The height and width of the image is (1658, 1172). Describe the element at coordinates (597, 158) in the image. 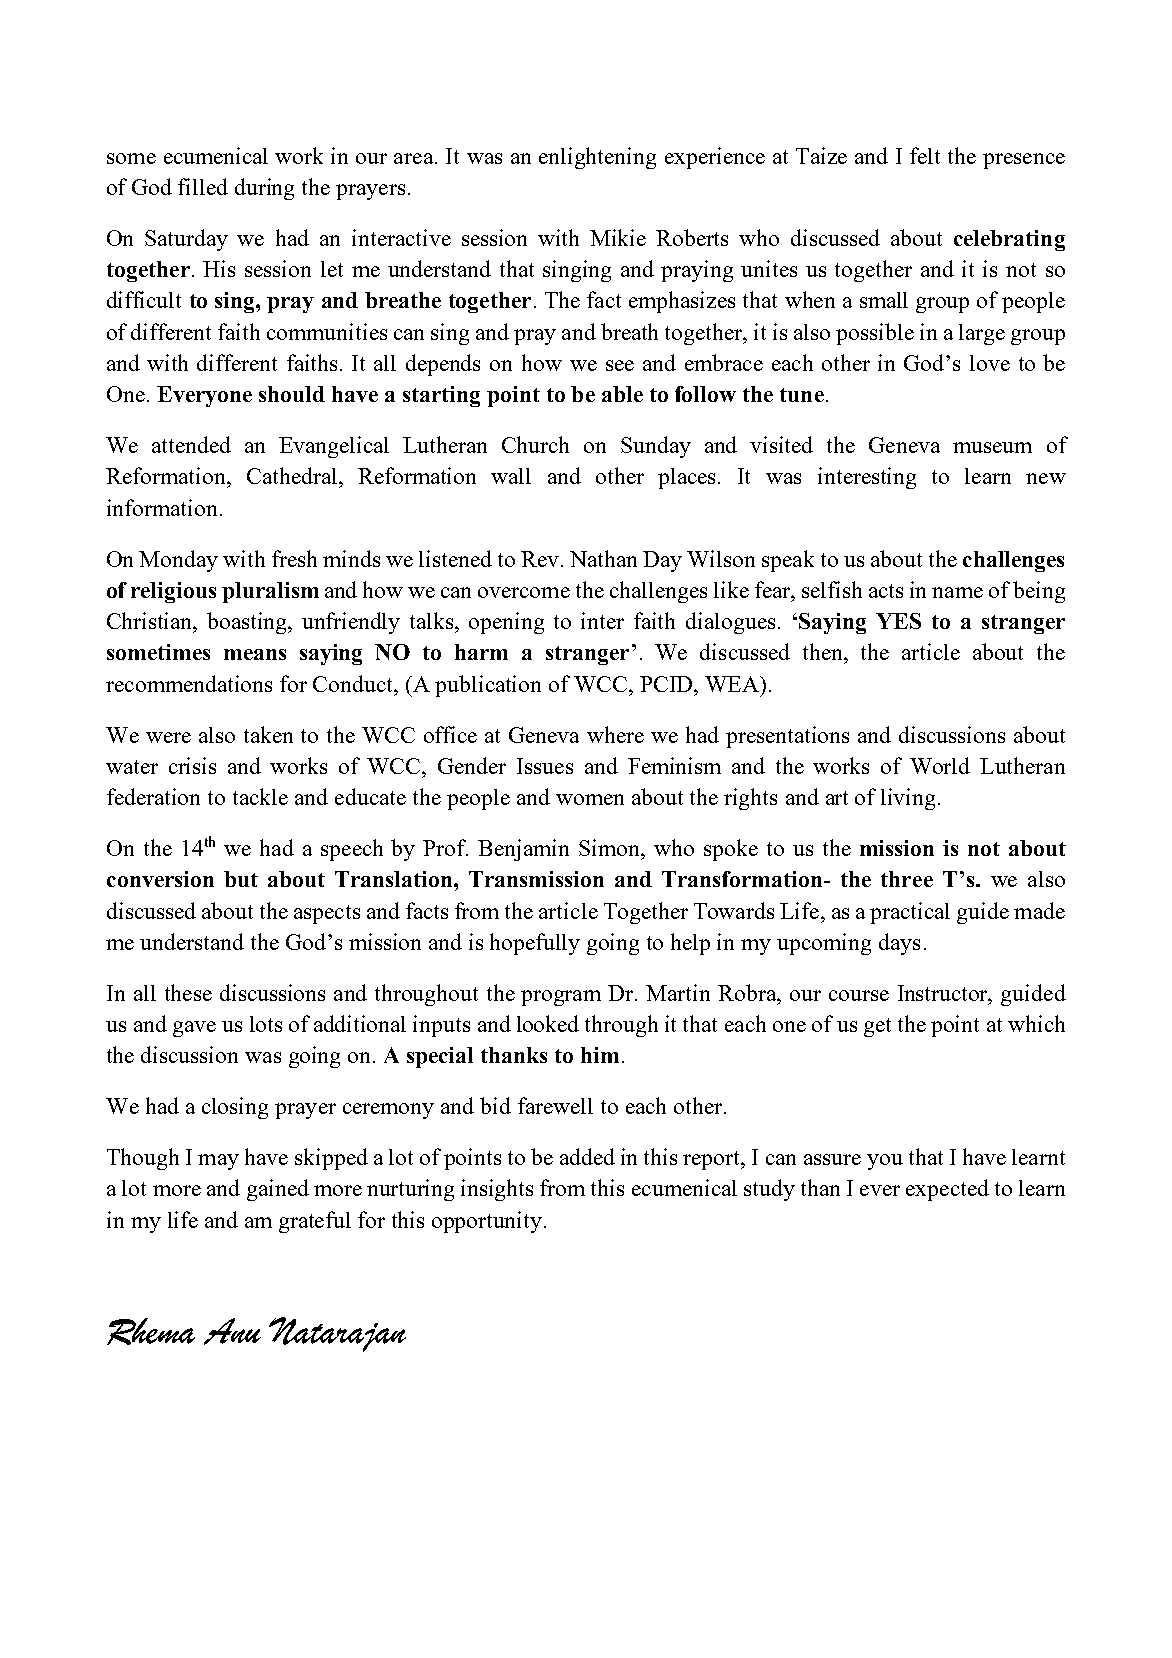

I see `enlightening` at that location.
